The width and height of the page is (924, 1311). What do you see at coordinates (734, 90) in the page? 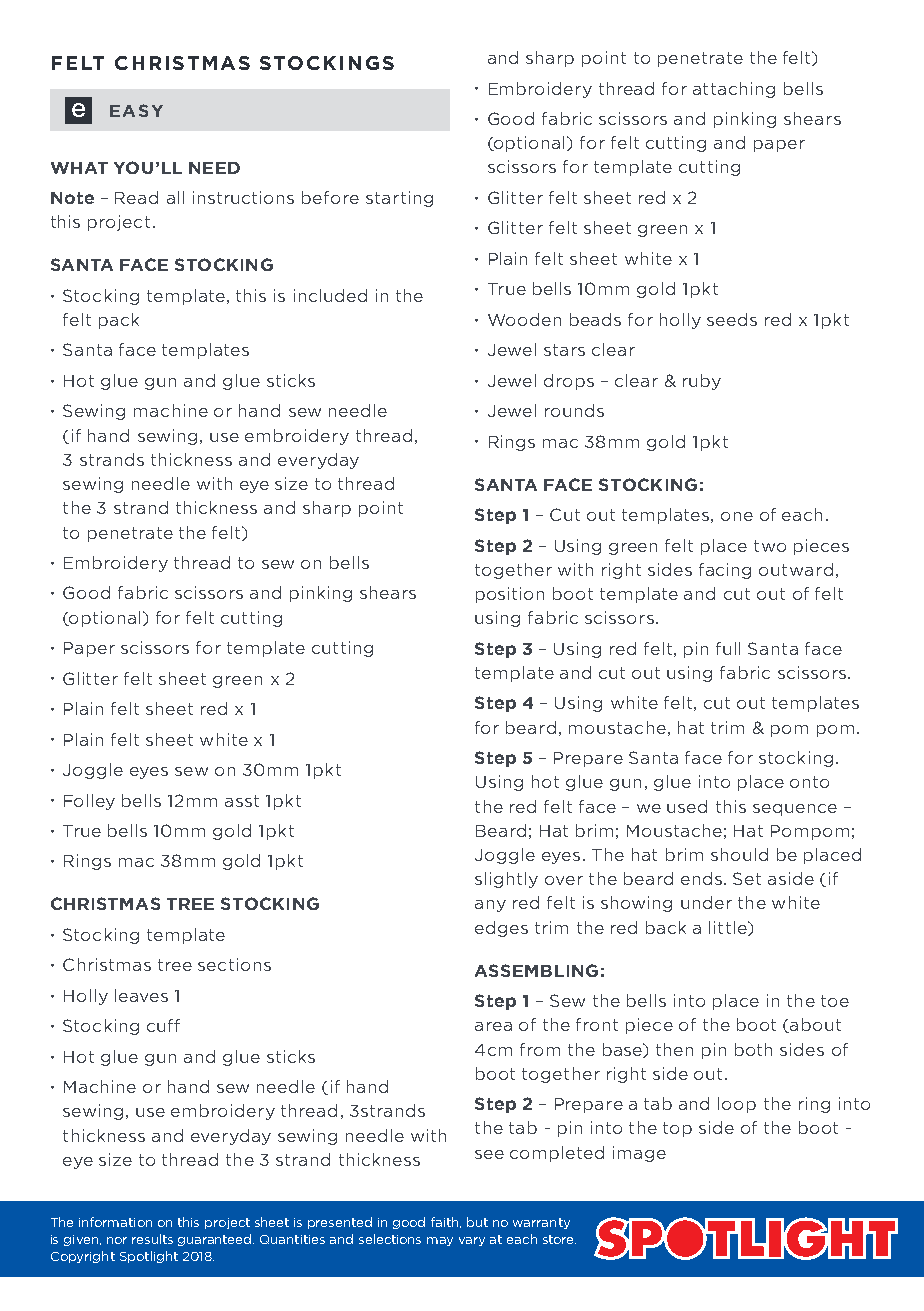
I see `attaching` at bounding box center [734, 90].
